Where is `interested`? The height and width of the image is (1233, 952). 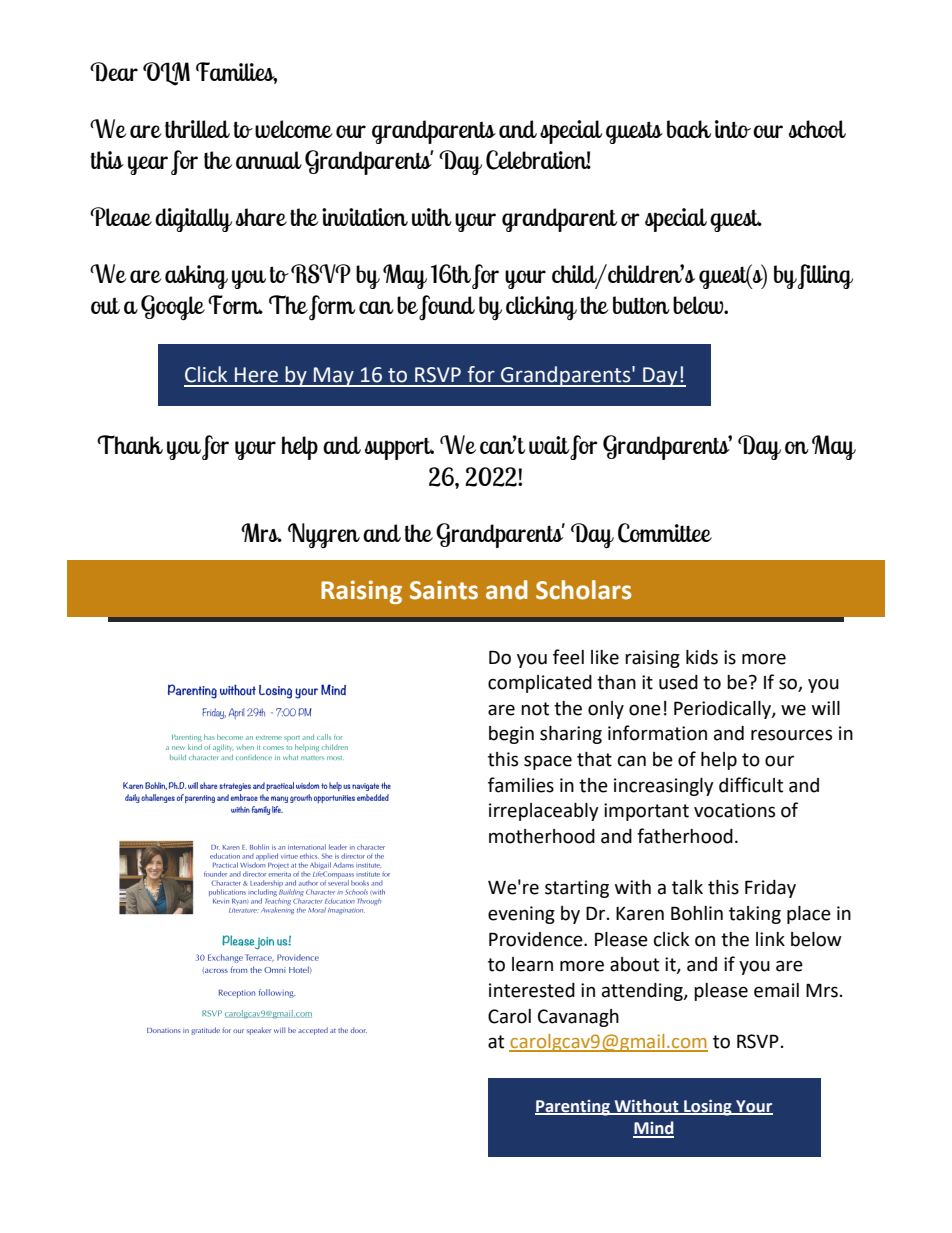
interested is located at coordinates (532, 990).
